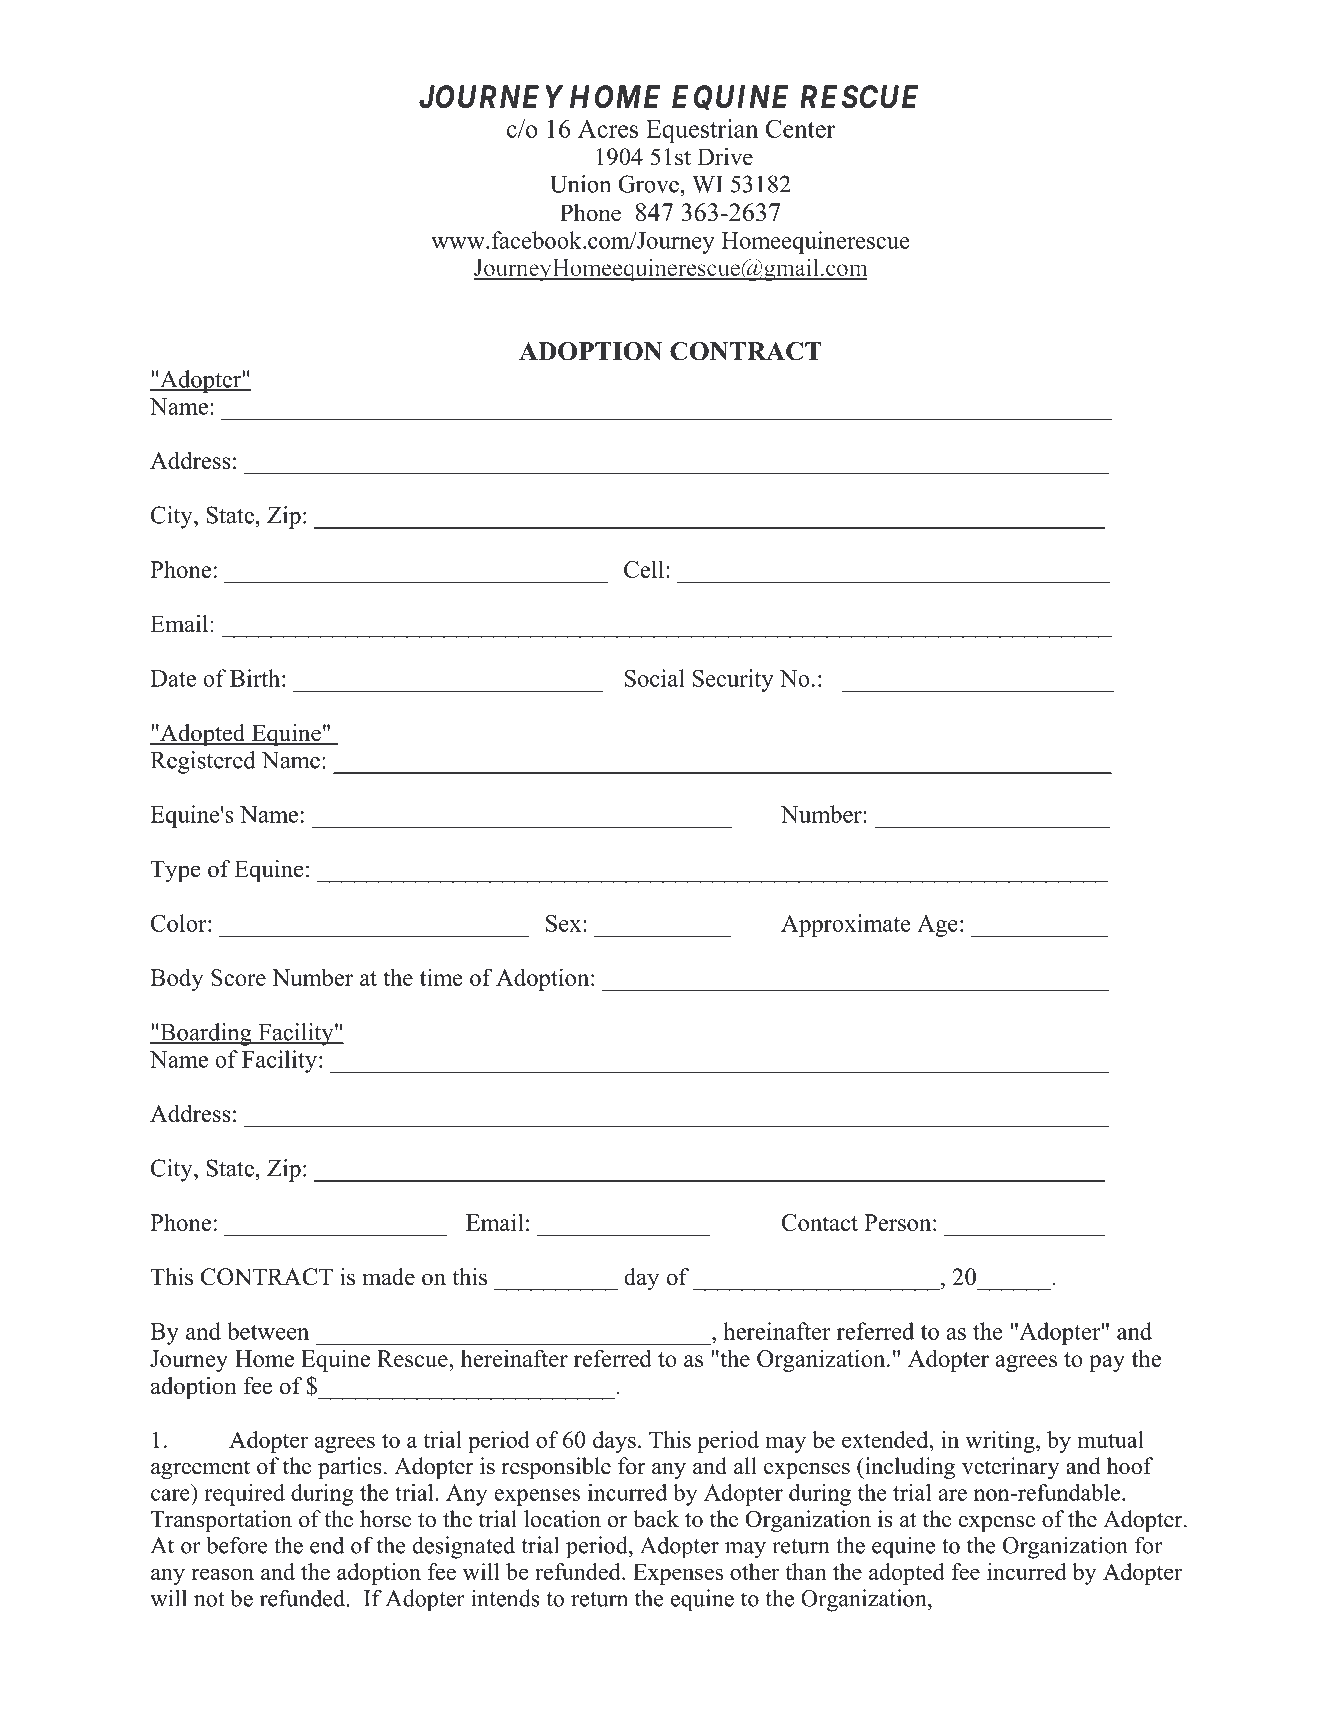  What do you see at coordinates (656, 1519) in the document?
I see `back` at bounding box center [656, 1519].
